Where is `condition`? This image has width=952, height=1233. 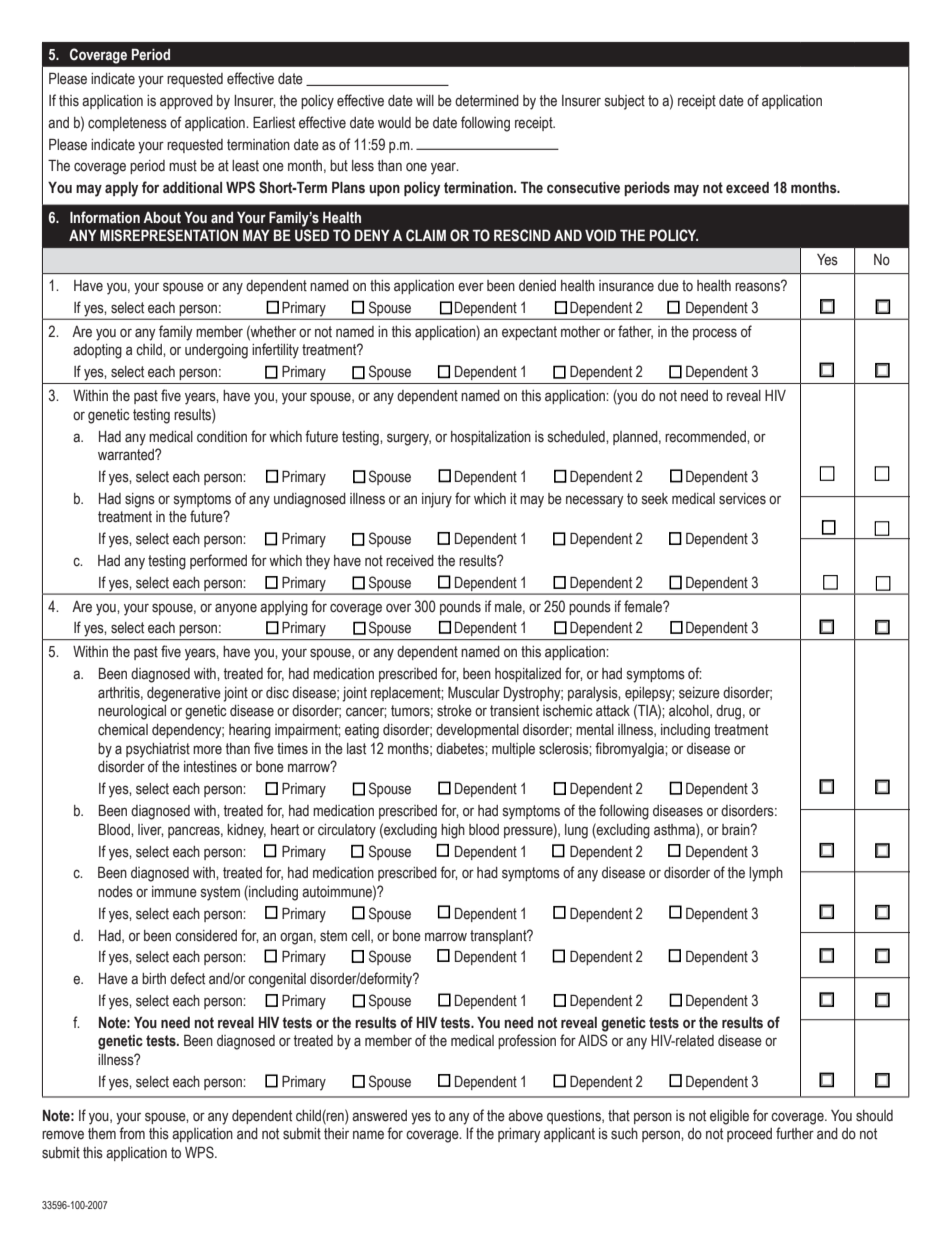
condition is located at coordinates (222, 437).
